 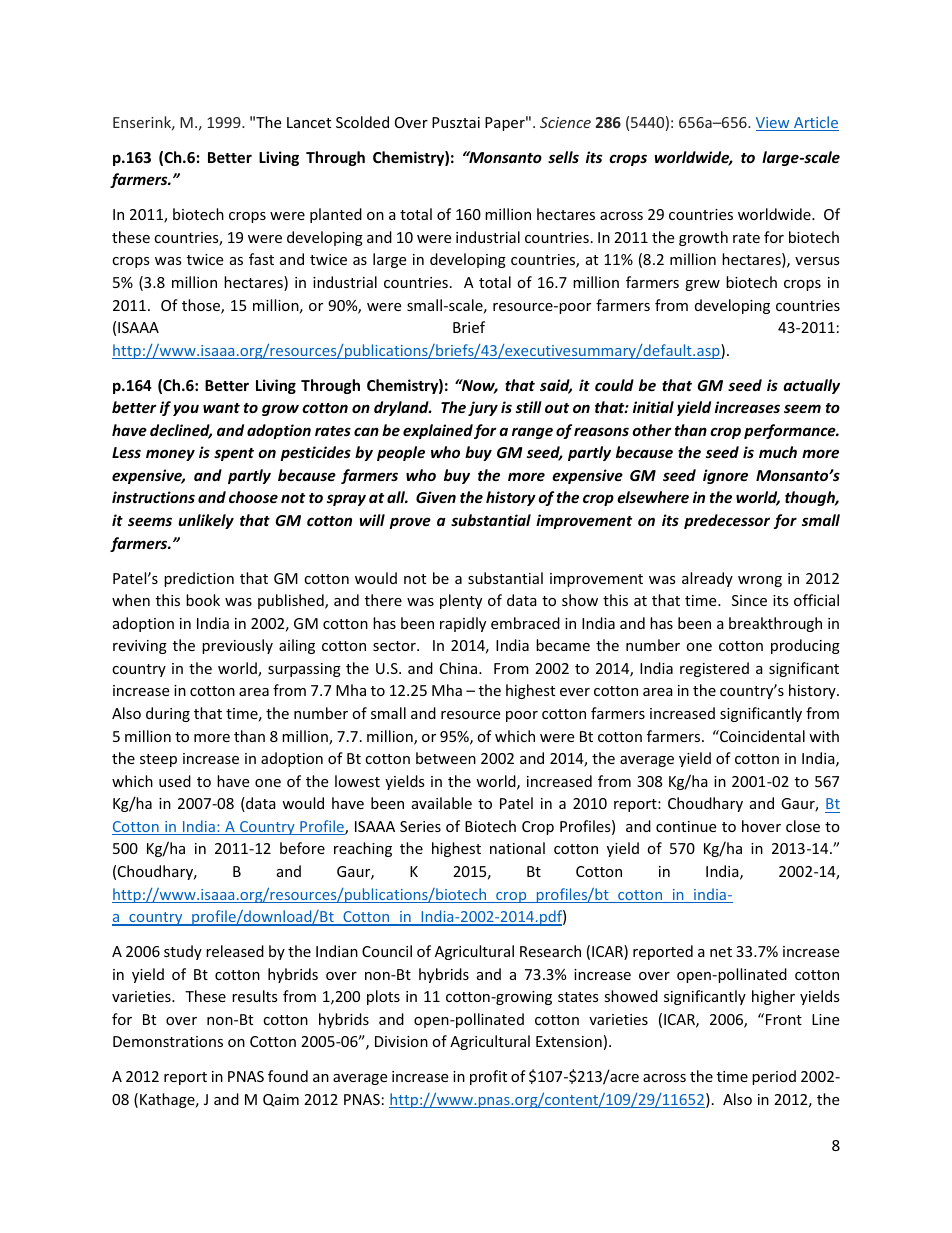 What do you see at coordinates (461, 601) in the image?
I see `plenty` at bounding box center [461, 601].
